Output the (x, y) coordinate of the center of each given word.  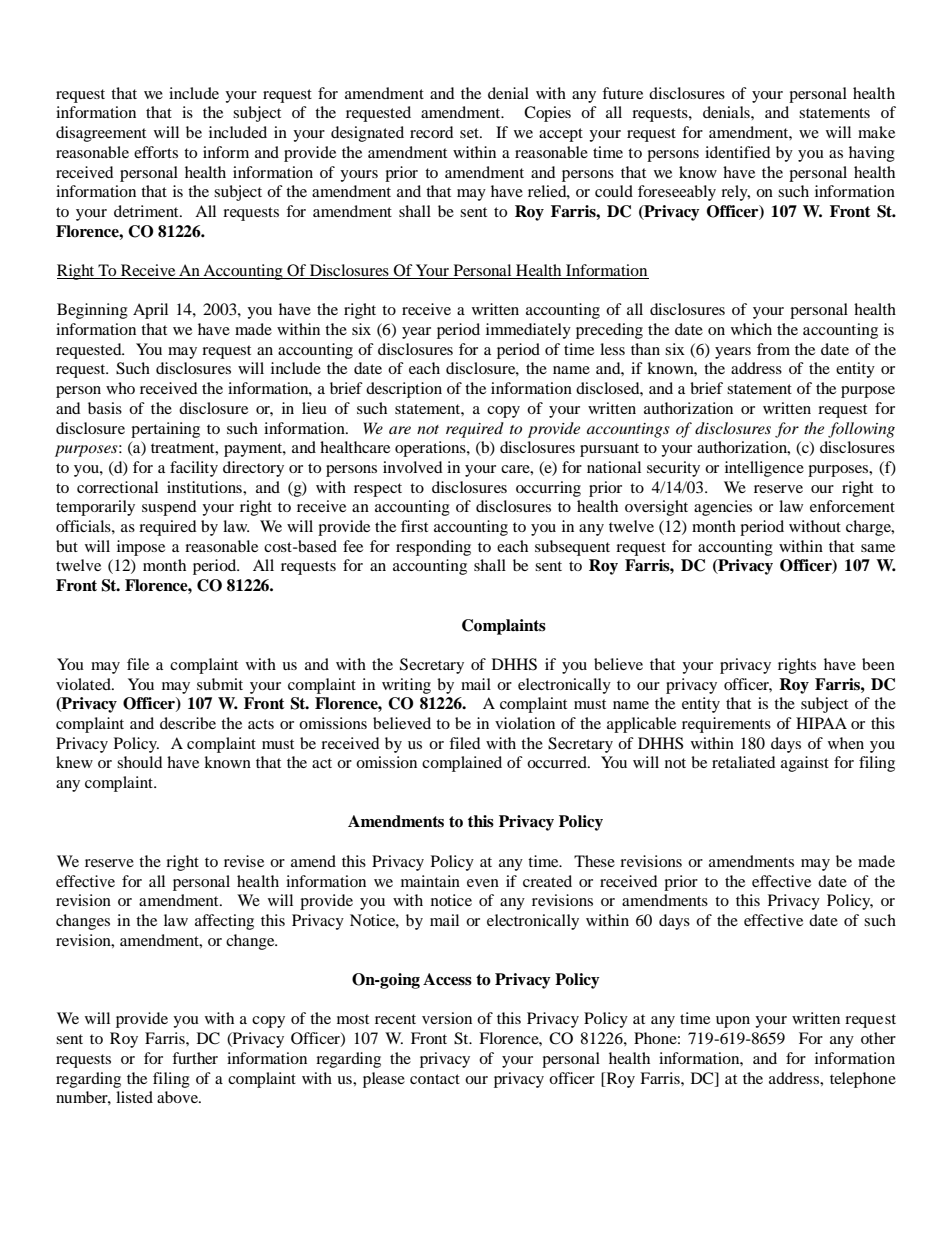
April (150, 311)
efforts (156, 152)
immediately (528, 331)
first (414, 526)
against (805, 764)
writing (406, 686)
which (751, 329)
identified (738, 152)
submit (220, 684)
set (470, 133)
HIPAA (821, 723)
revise (244, 861)
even (483, 883)
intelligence (764, 469)
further (195, 1058)
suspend (169, 508)
